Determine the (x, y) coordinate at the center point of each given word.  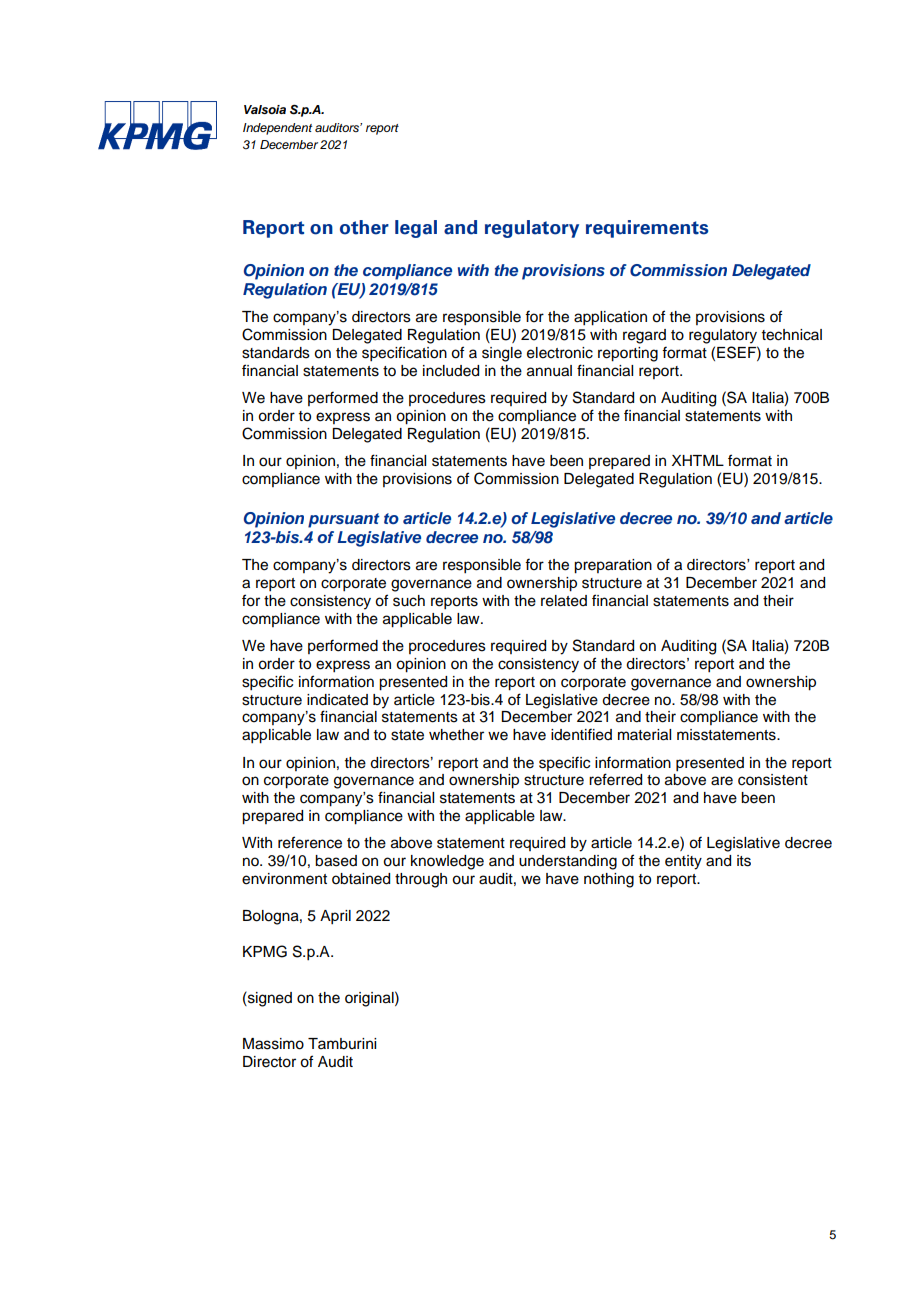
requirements (647, 229)
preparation (613, 566)
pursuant (344, 520)
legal (416, 229)
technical (792, 335)
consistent (773, 780)
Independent (277, 129)
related (564, 601)
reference (310, 842)
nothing (609, 880)
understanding (568, 862)
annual (549, 371)
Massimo (273, 1044)
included (451, 371)
